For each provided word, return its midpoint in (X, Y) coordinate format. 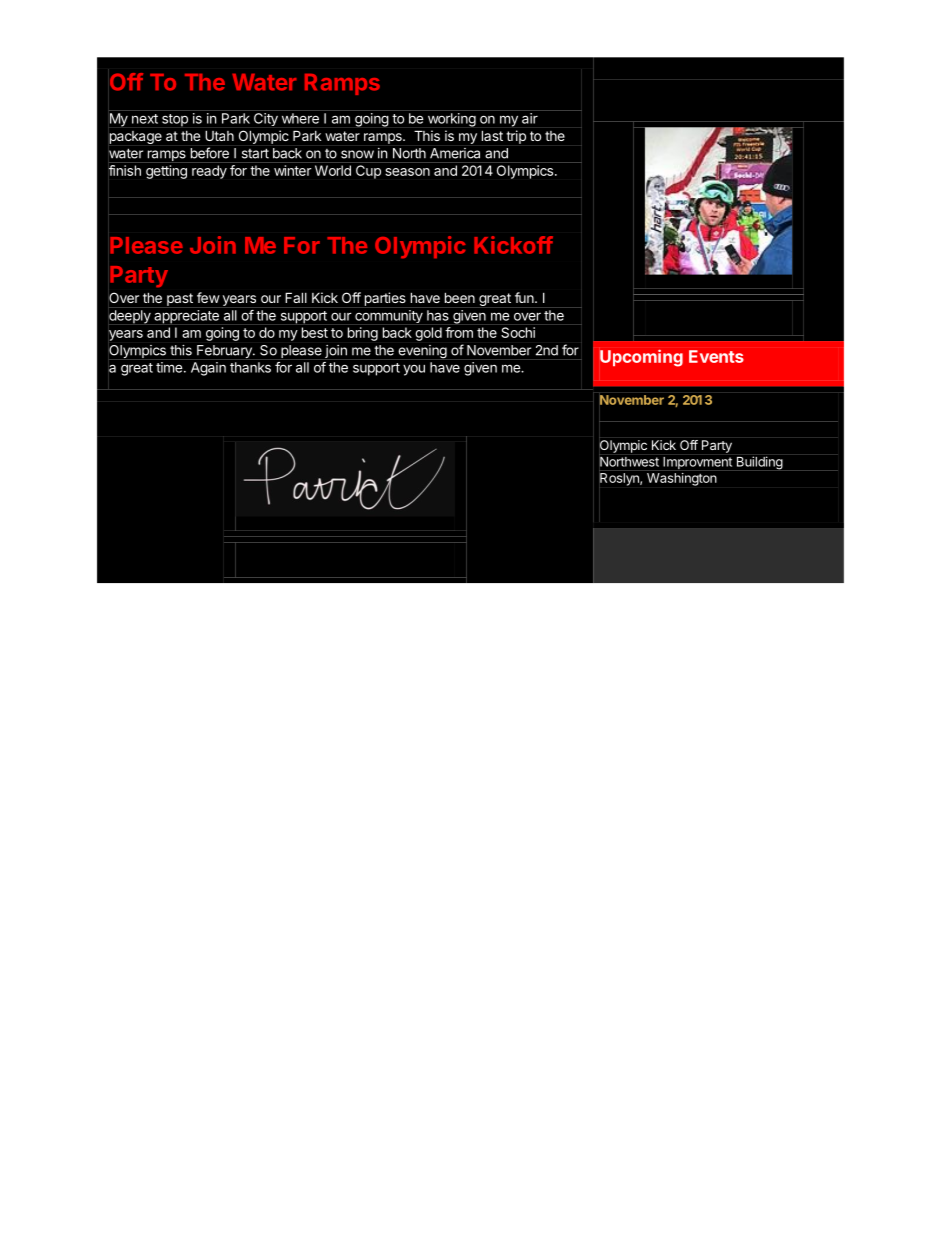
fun (525, 297)
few (208, 297)
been (460, 298)
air (530, 118)
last (492, 136)
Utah (220, 136)
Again (208, 369)
